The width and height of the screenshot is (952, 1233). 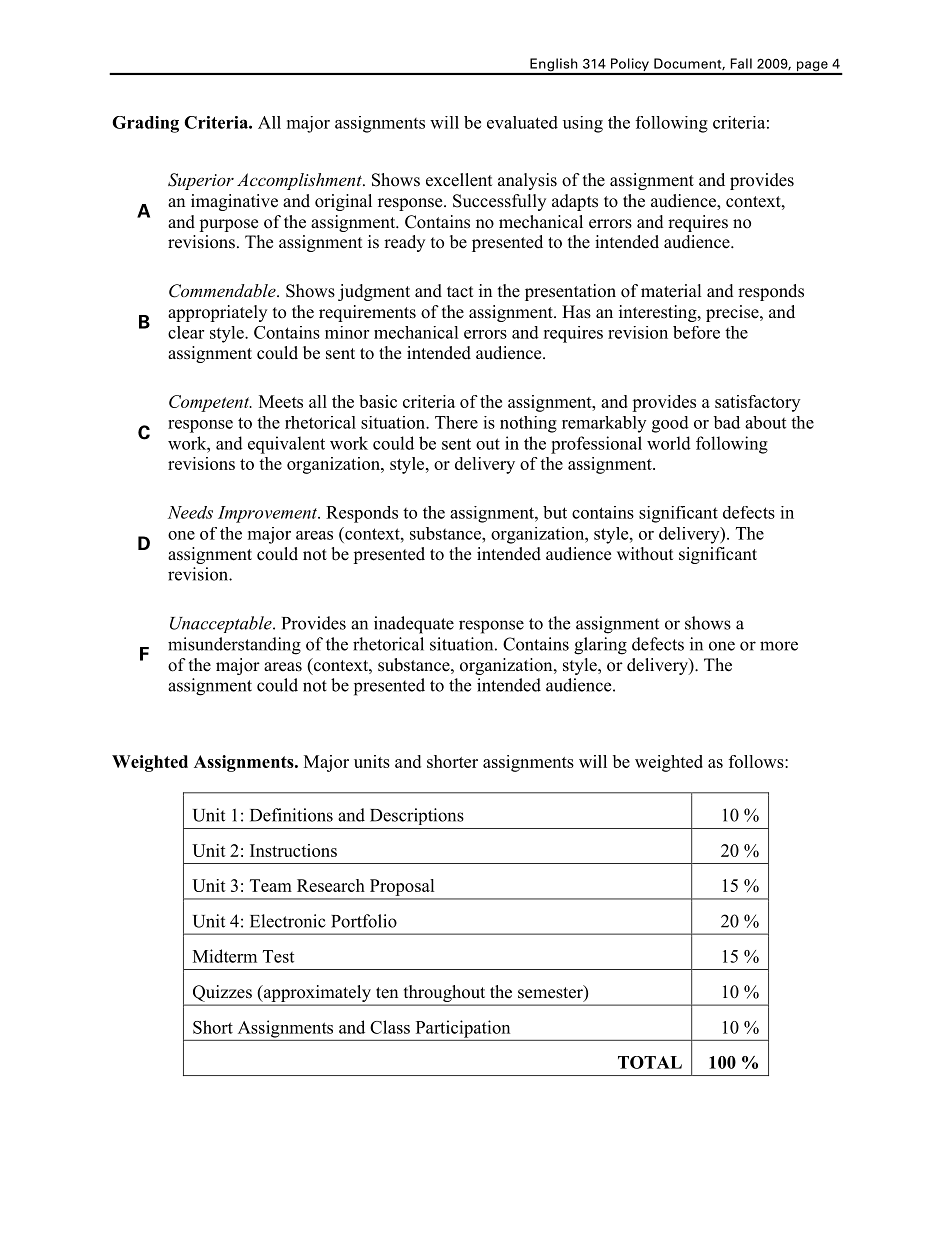 What do you see at coordinates (650, 1062) in the screenshot?
I see `TOTAL` at bounding box center [650, 1062].
